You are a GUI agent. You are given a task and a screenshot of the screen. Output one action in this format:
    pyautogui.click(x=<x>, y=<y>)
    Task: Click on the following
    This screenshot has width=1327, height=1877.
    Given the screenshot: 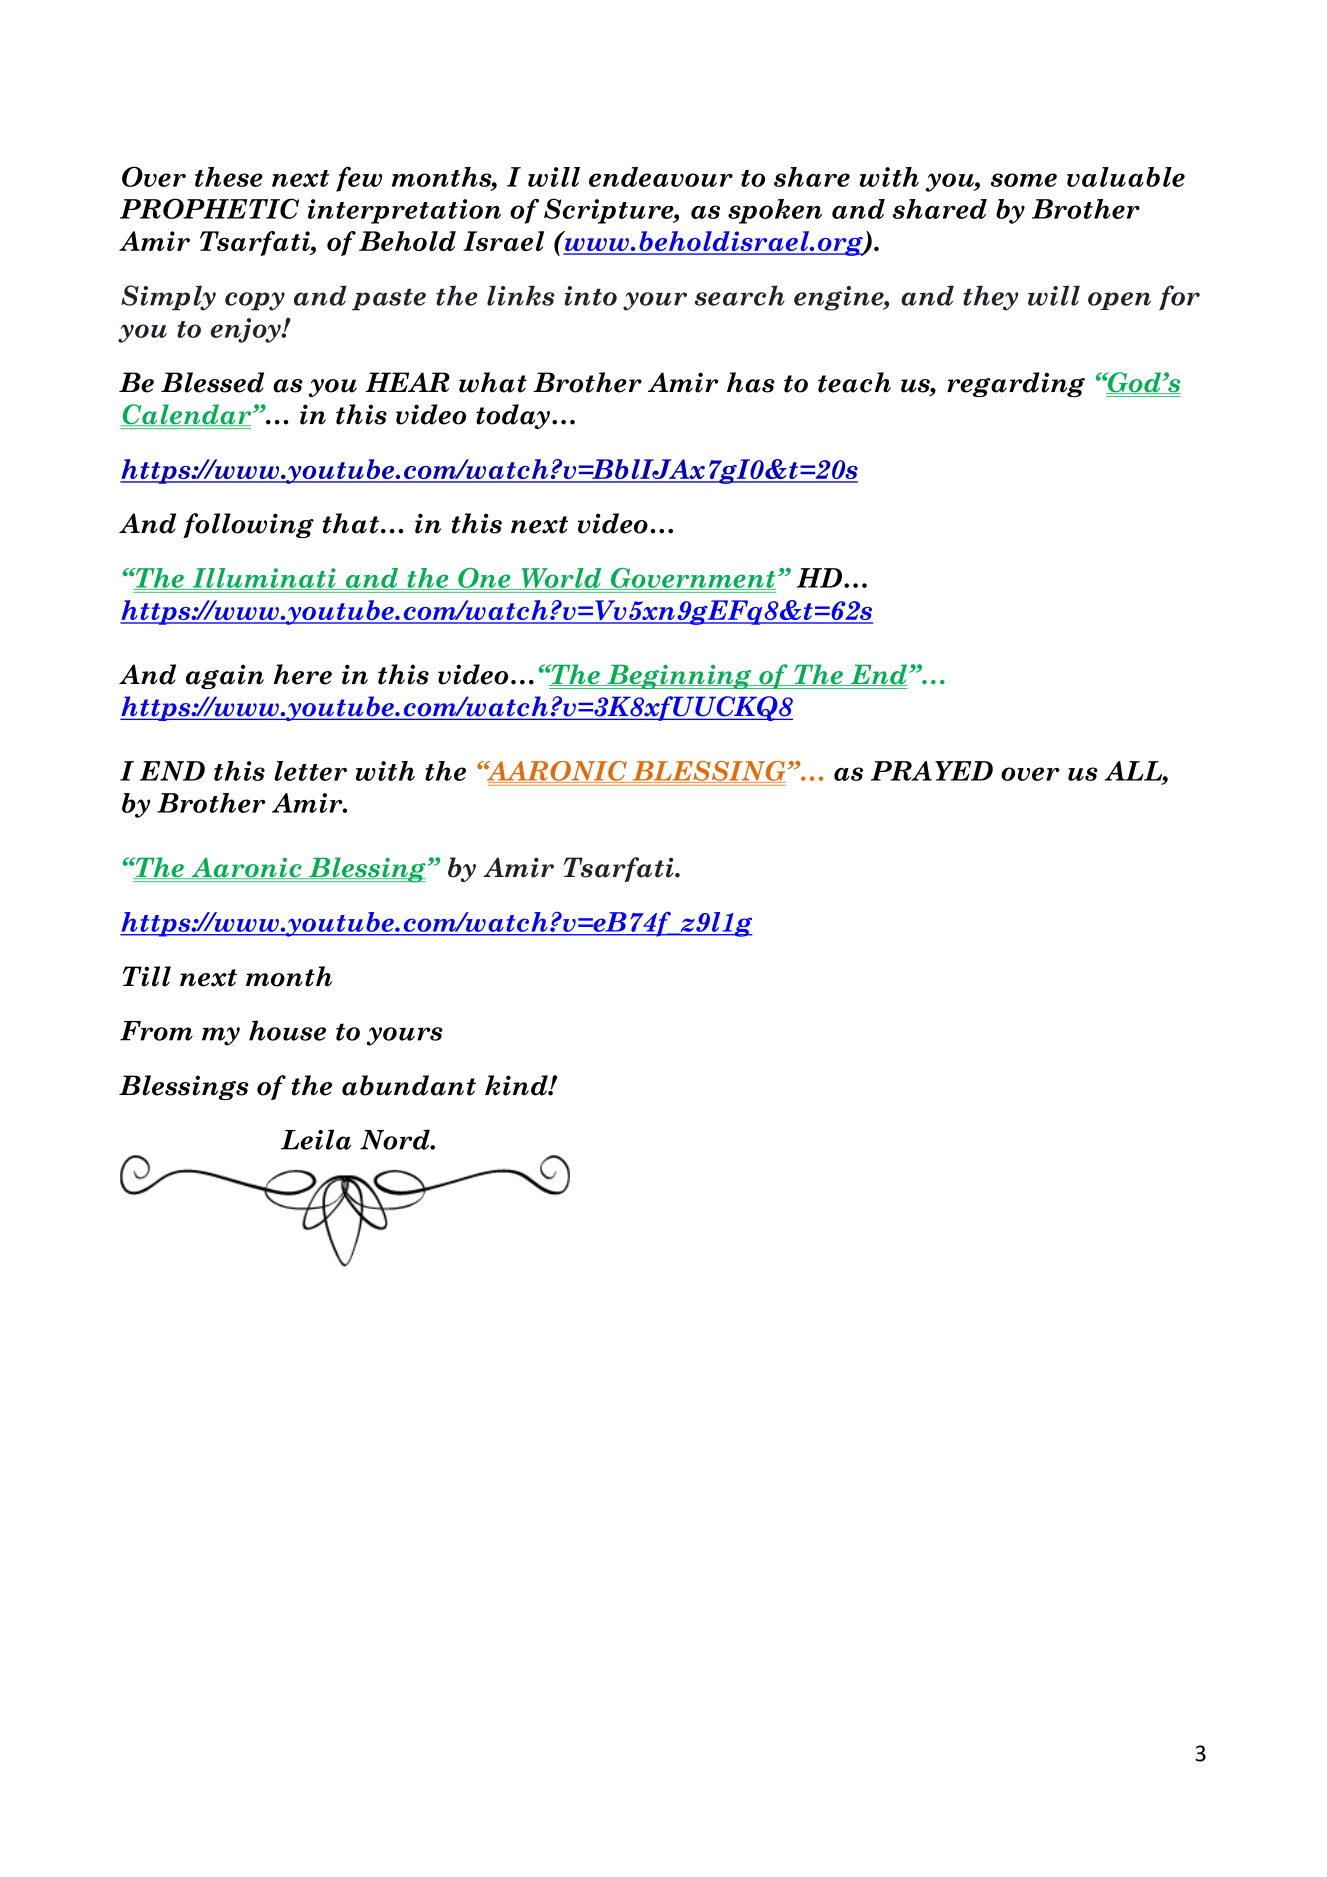 What is the action you would take?
    pyautogui.click(x=248, y=525)
